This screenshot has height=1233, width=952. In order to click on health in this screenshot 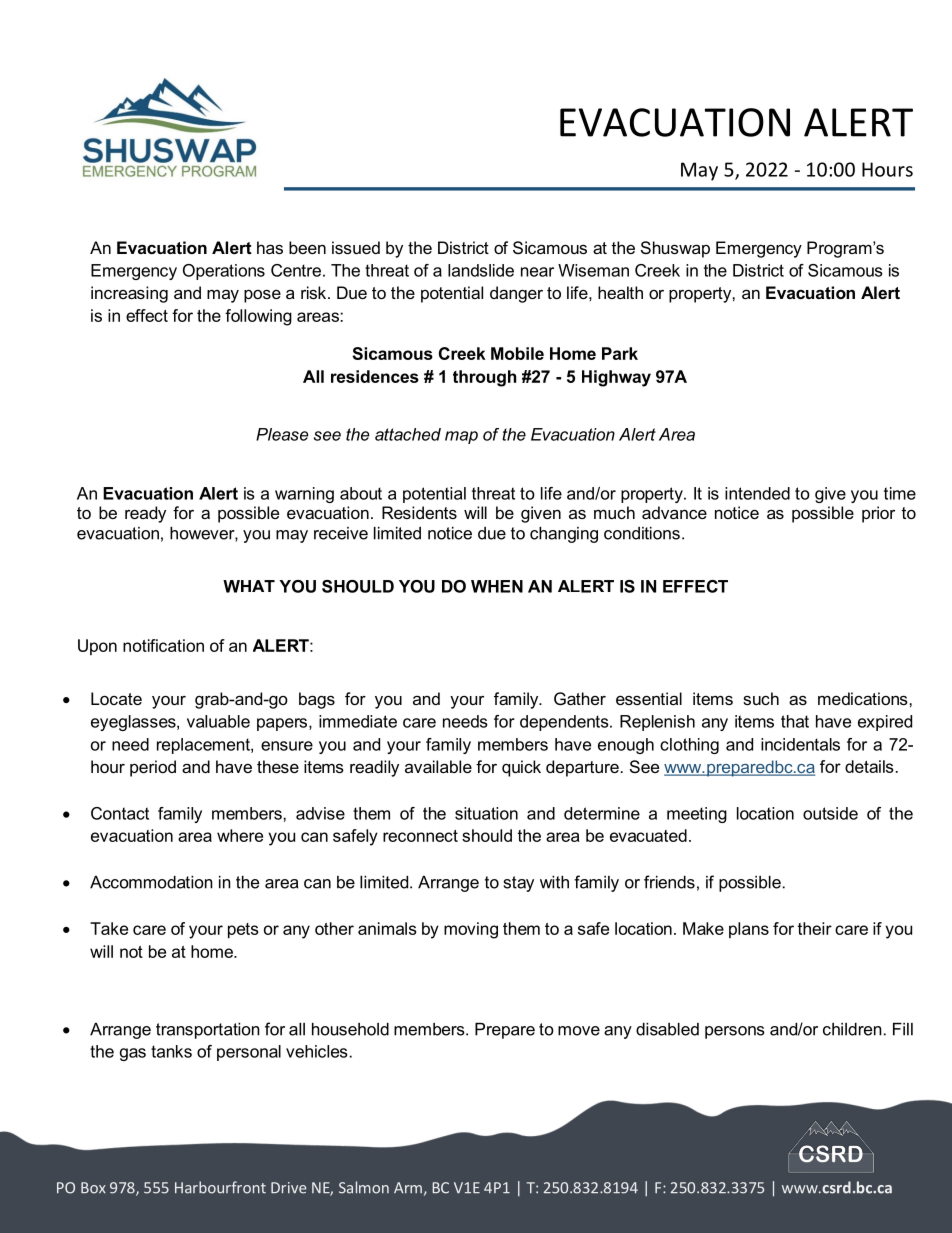, I will do `click(620, 292)`.
